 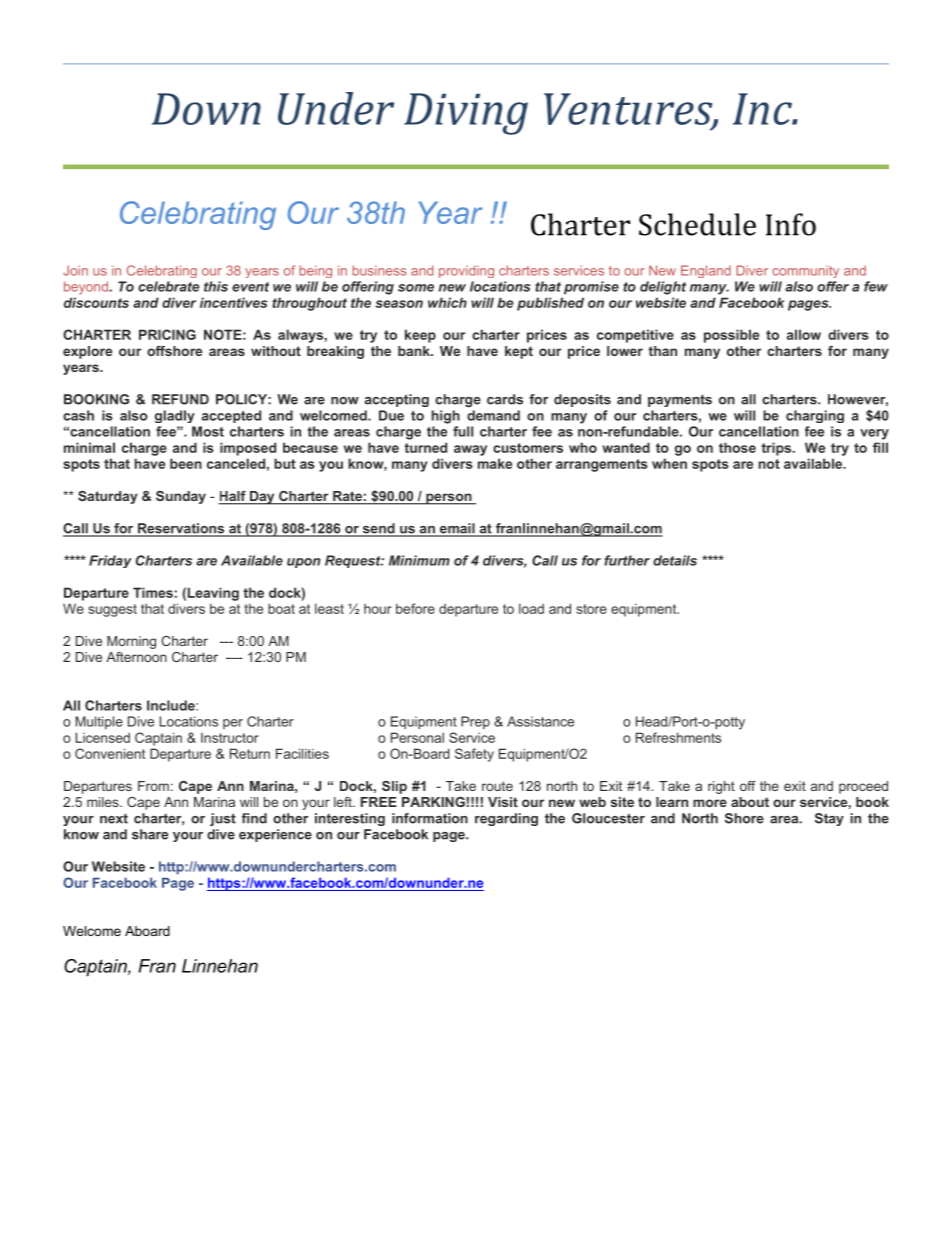 I want to click on Diving, so click(x=466, y=114).
